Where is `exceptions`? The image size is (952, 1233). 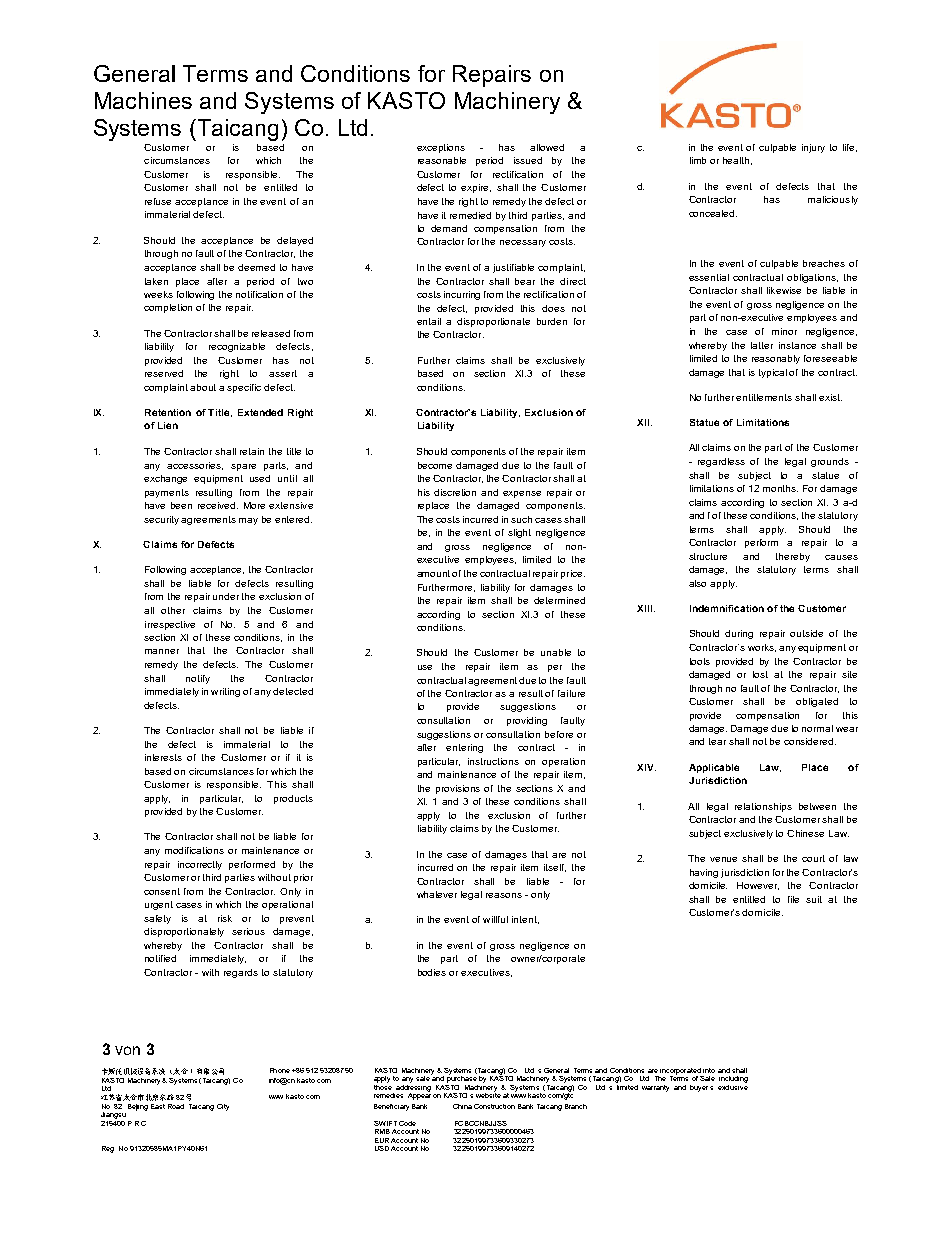 exceptions is located at coordinates (441, 148).
